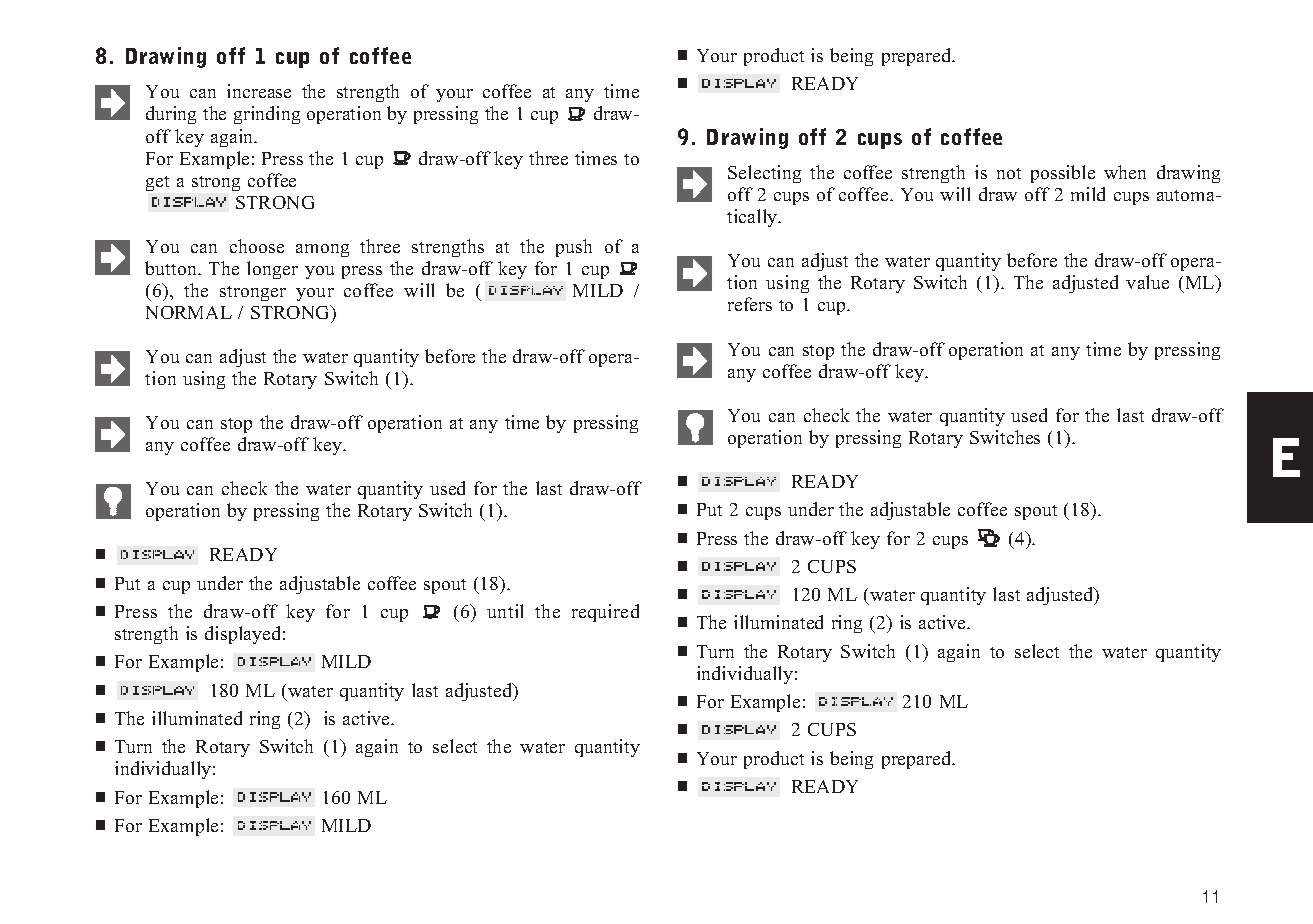 The height and width of the screenshot is (924, 1313). What do you see at coordinates (259, 91) in the screenshot?
I see `increase` at bounding box center [259, 91].
